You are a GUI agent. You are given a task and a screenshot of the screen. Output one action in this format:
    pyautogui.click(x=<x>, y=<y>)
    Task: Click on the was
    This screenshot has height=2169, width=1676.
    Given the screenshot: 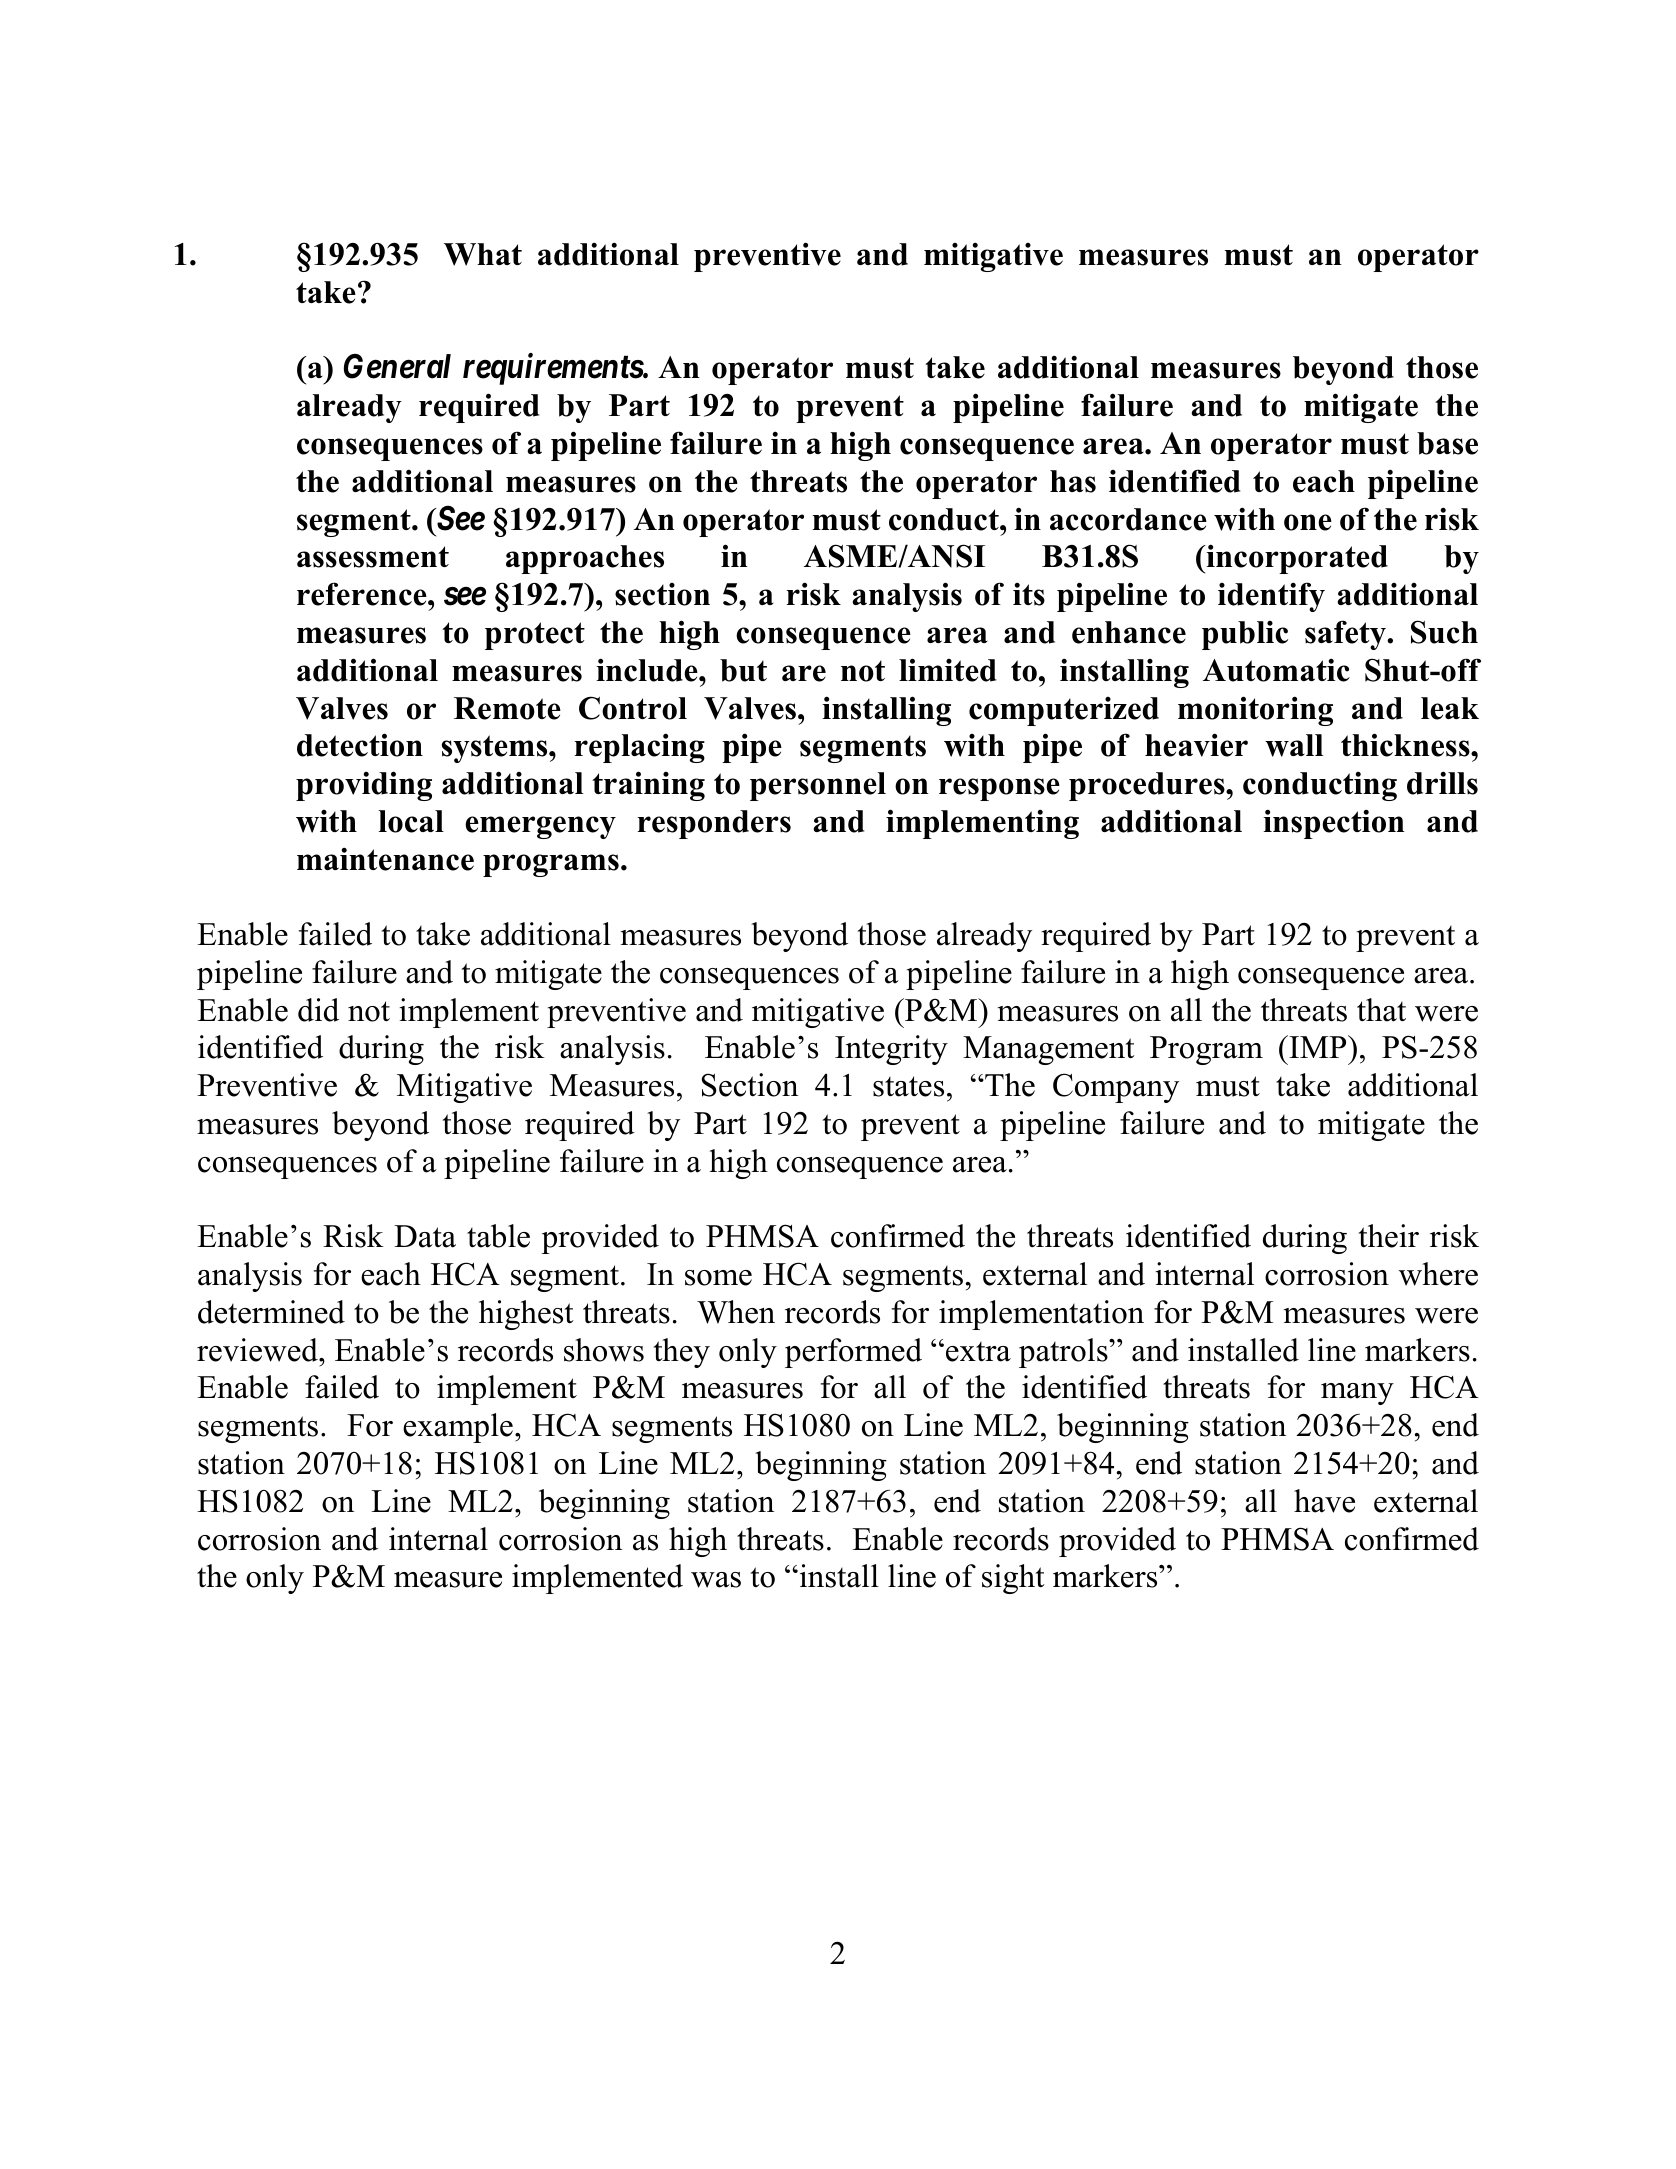 What is the action you would take?
    pyautogui.click(x=716, y=1580)
